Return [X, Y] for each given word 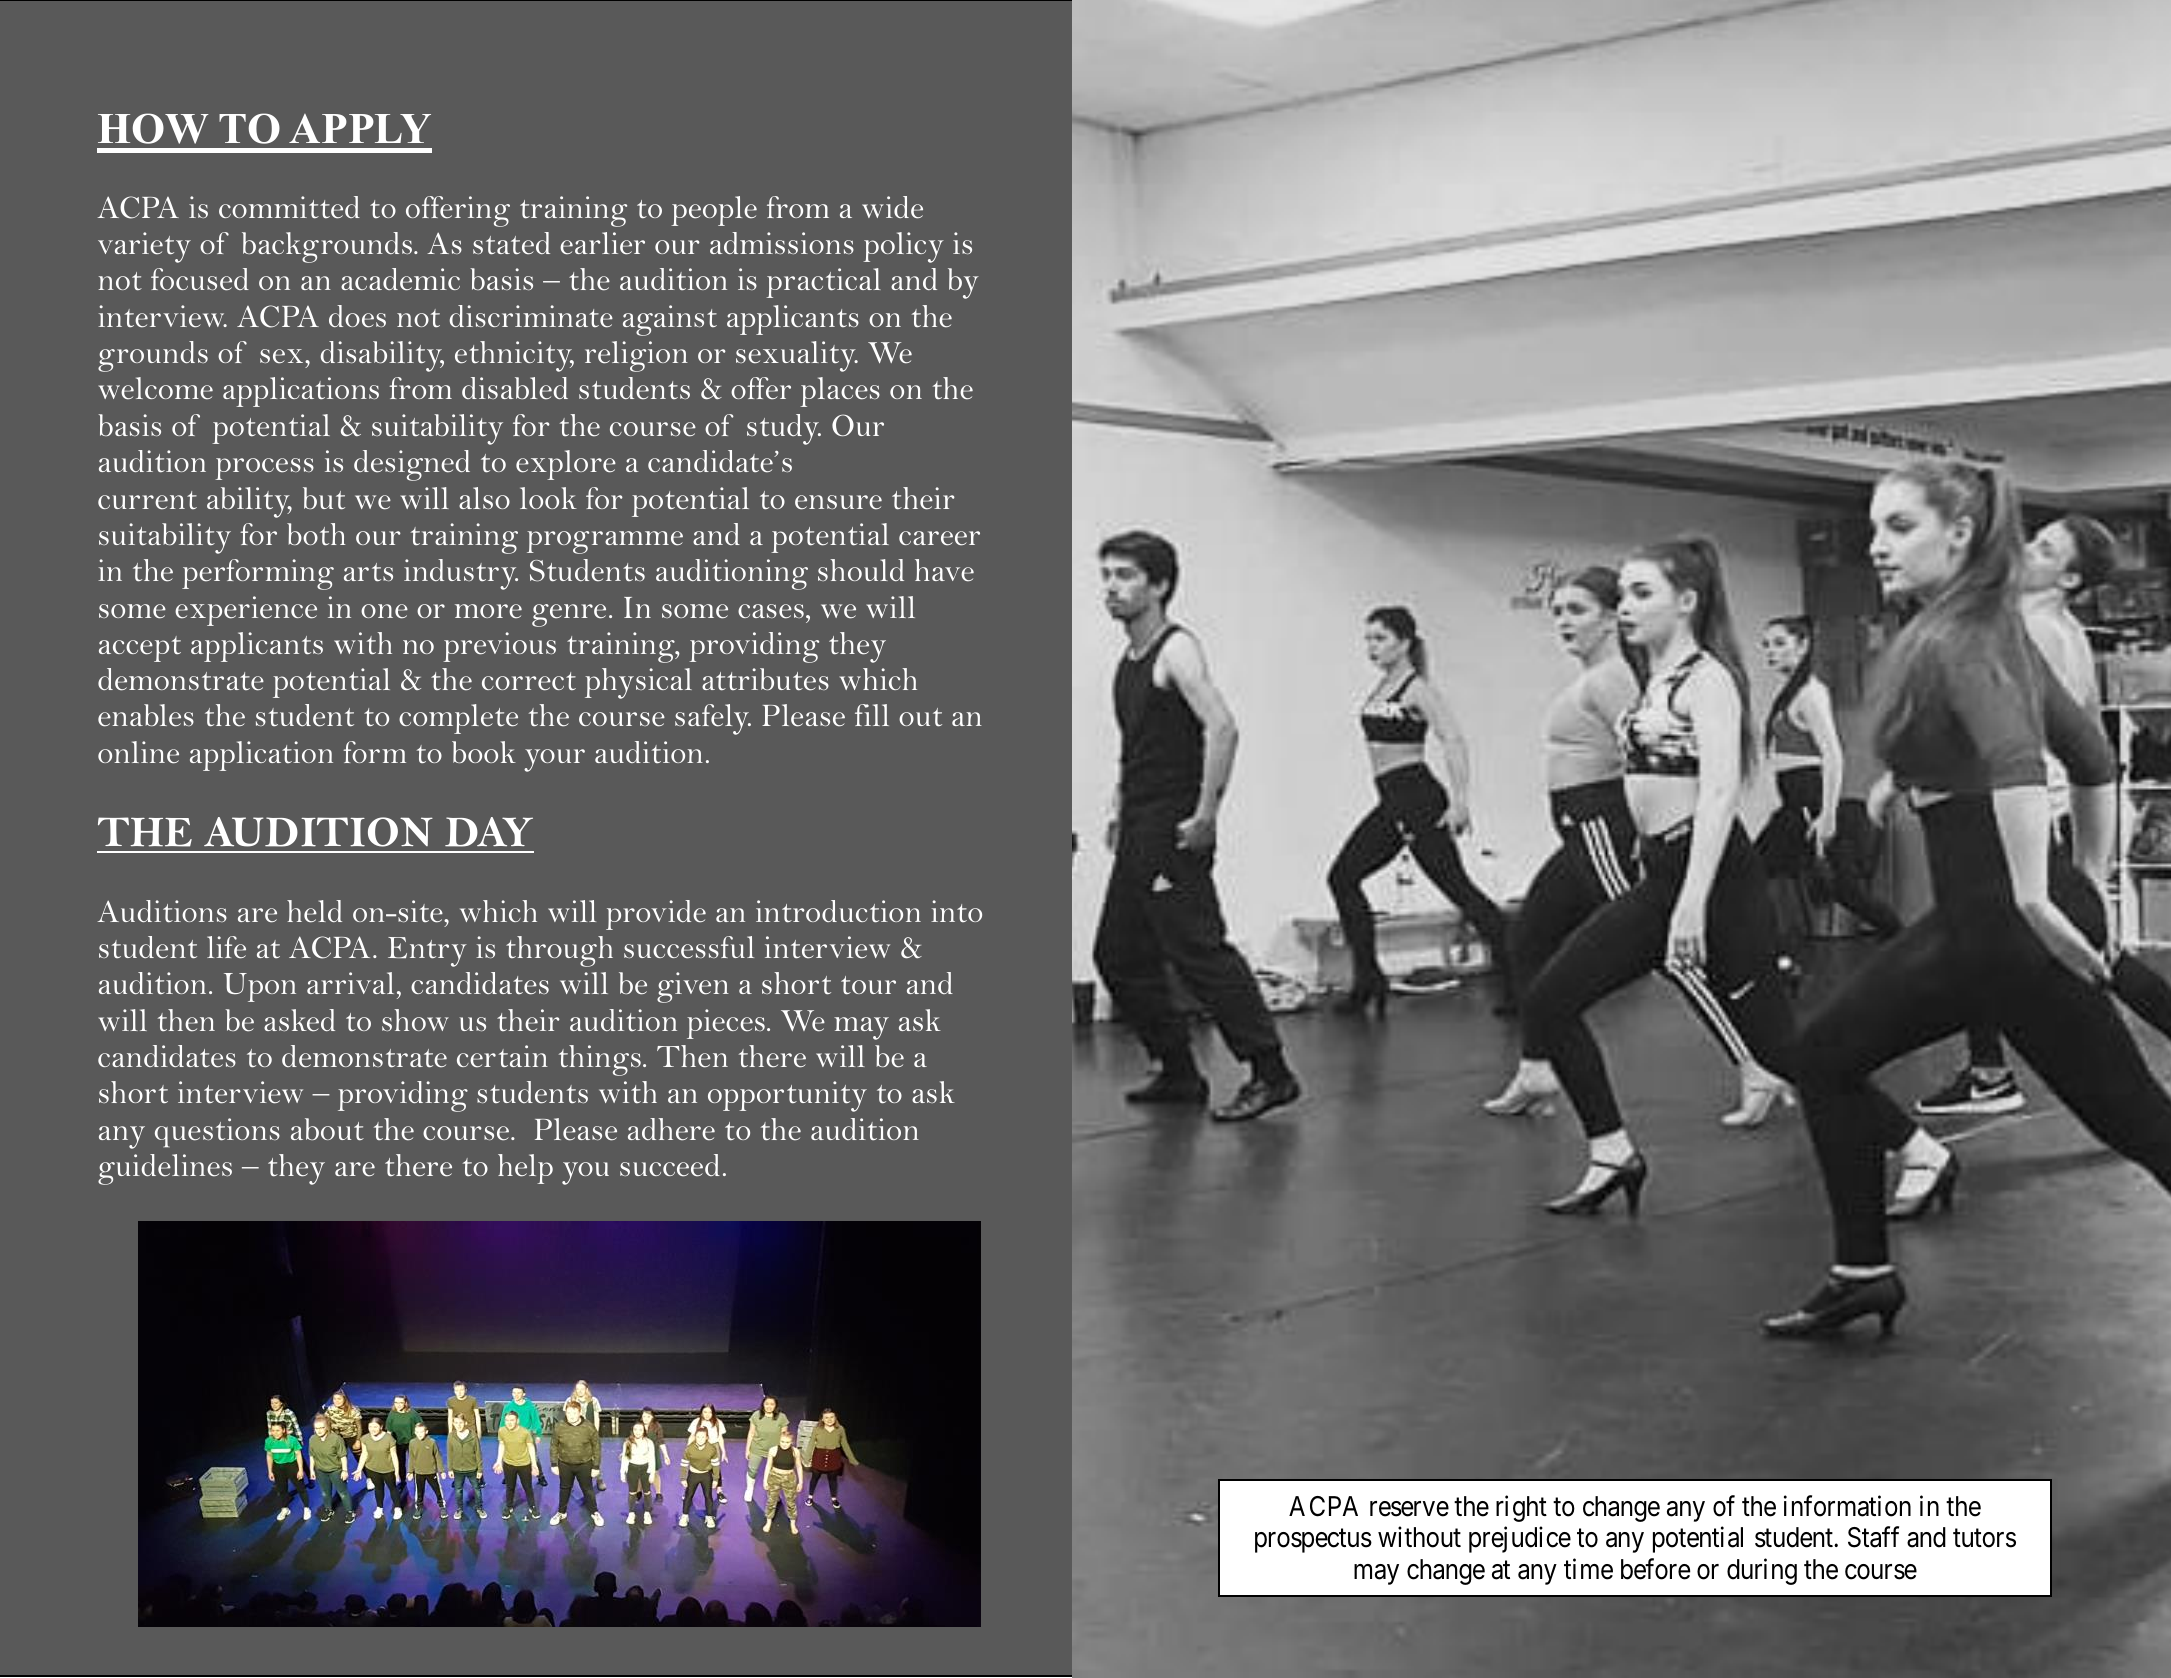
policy [903, 247]
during [1762, 1571]
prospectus [1313, 1541]
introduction [838, 911]
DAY [489, 832]
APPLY [360, 128]
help [525, 1169]
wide [892, 207]
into [956, 911]
